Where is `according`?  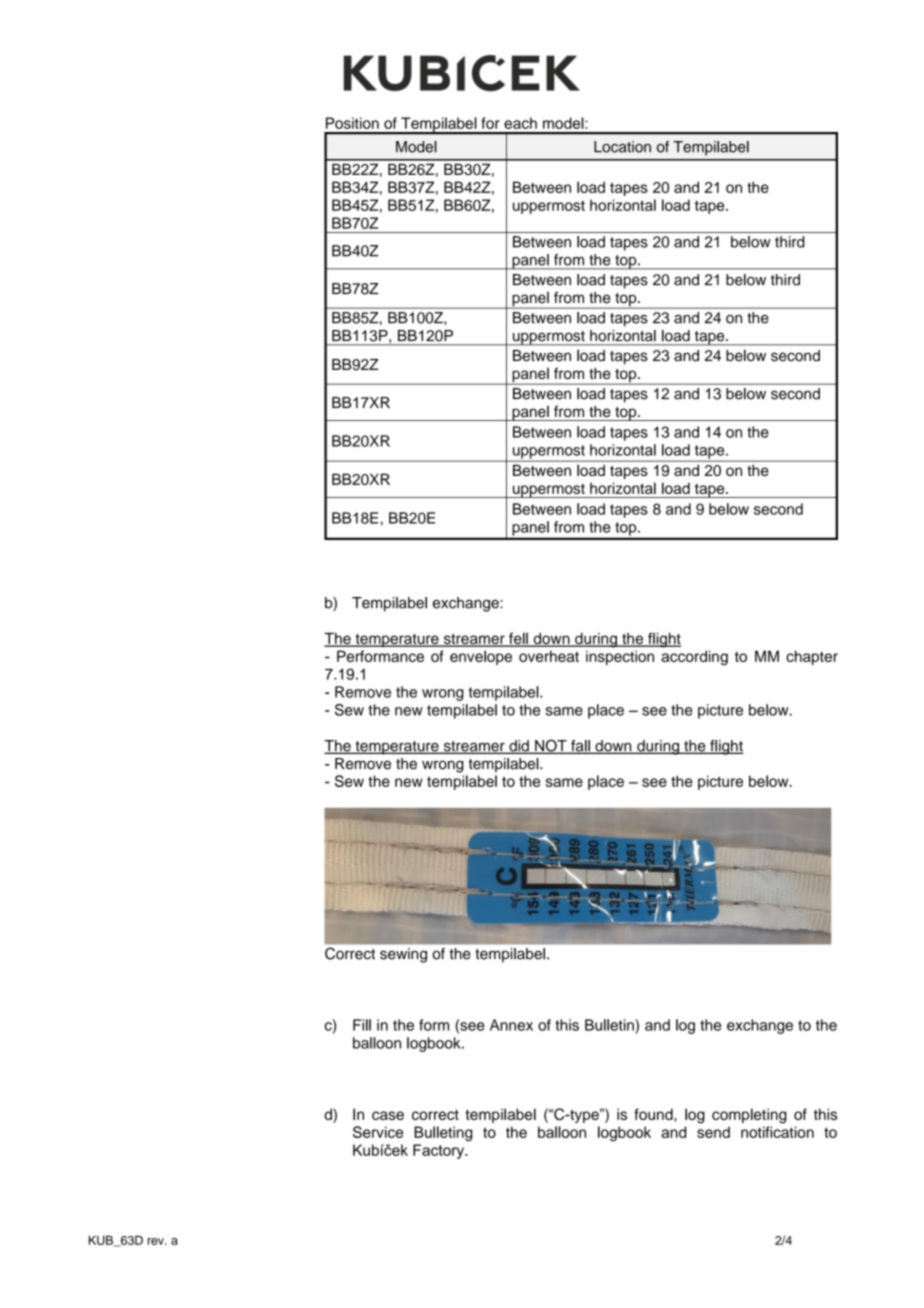
according is located at coordinates (694, 658).
